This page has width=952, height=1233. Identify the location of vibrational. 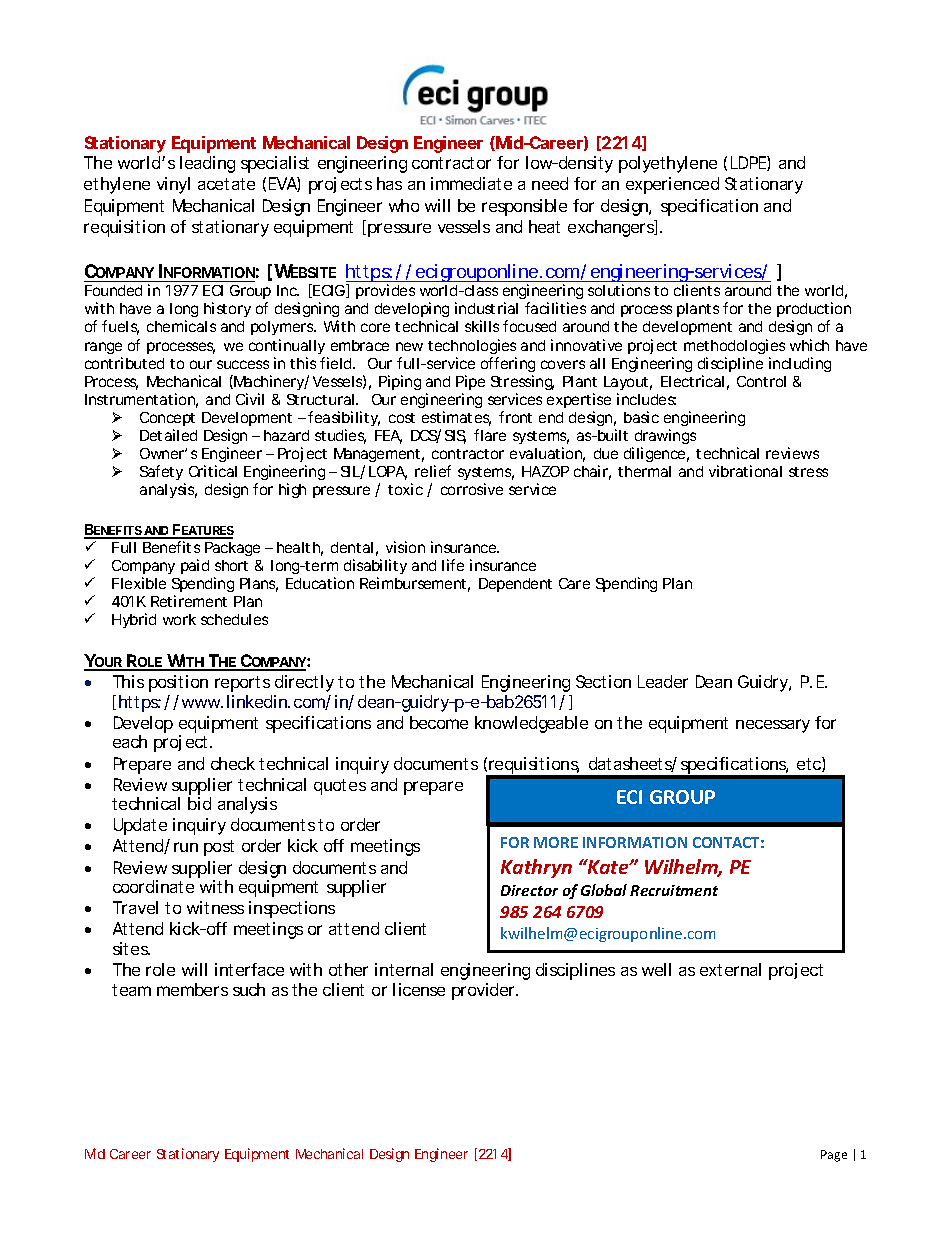
(745, 471).
